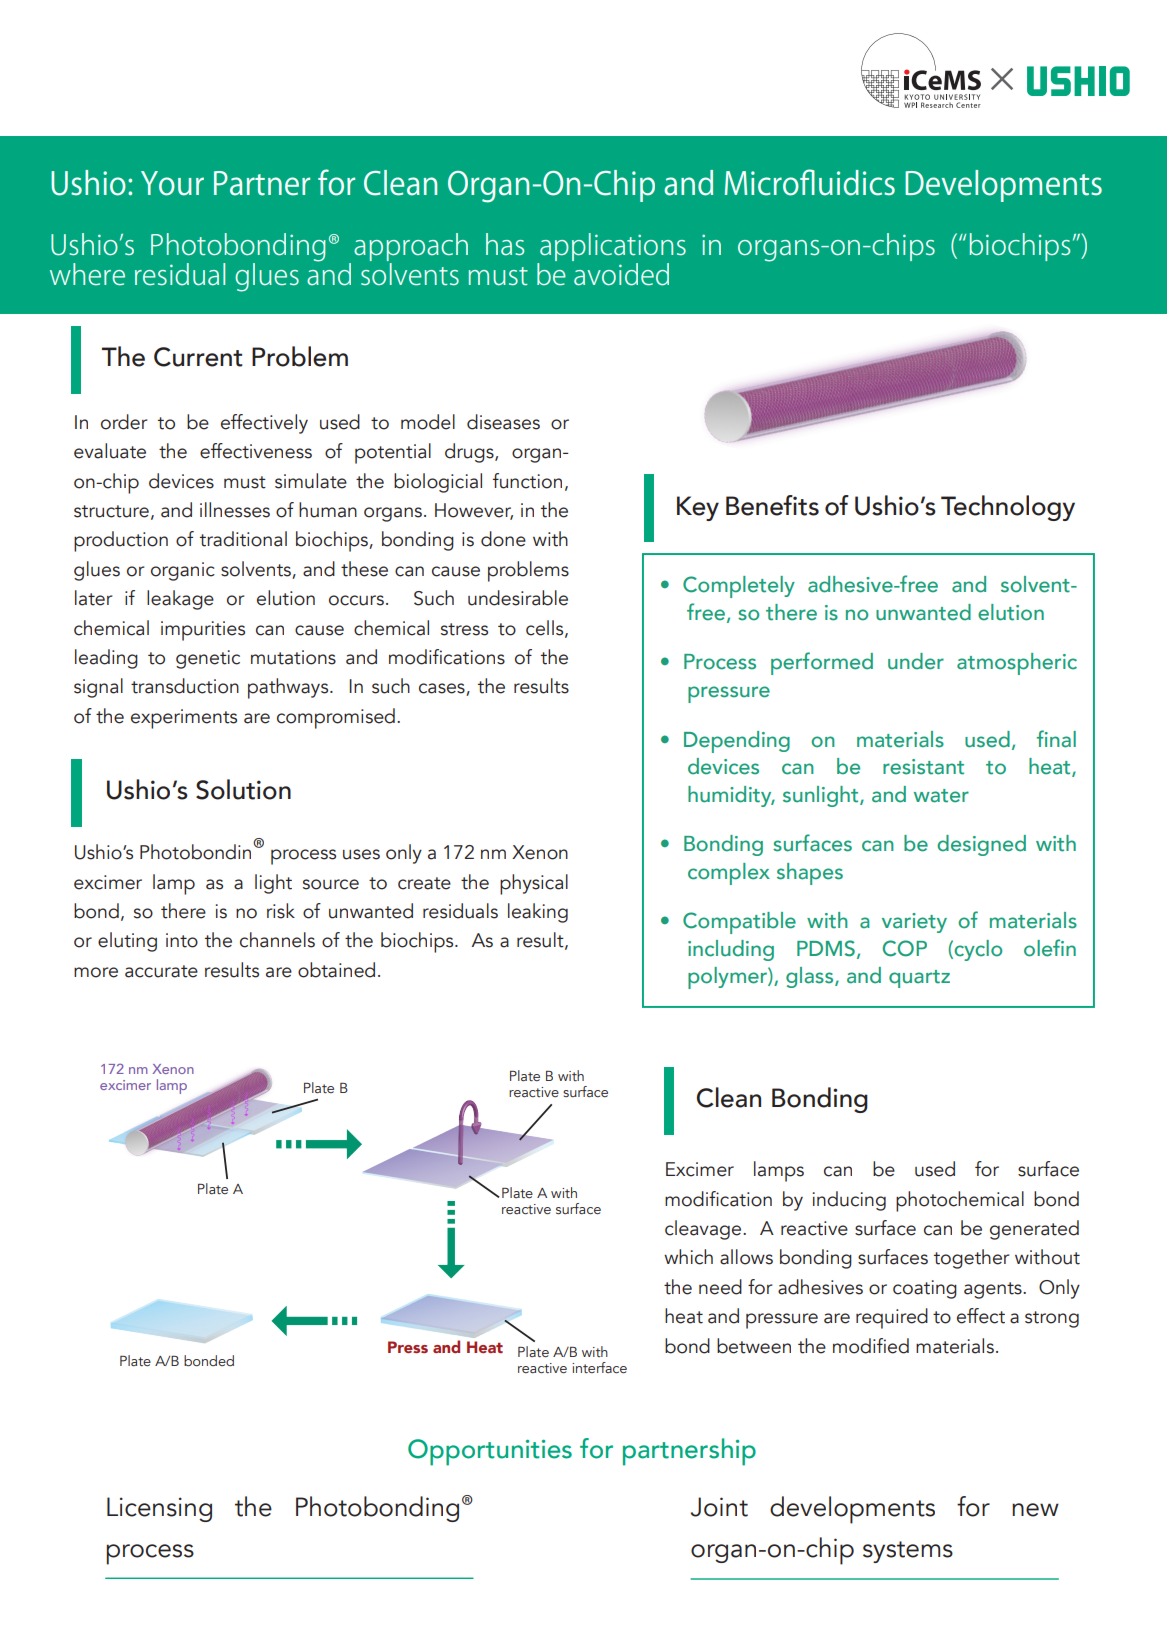 The width and height of the document is (1167, 1651). I want to click on Microfluidics, so click(810, 182).
